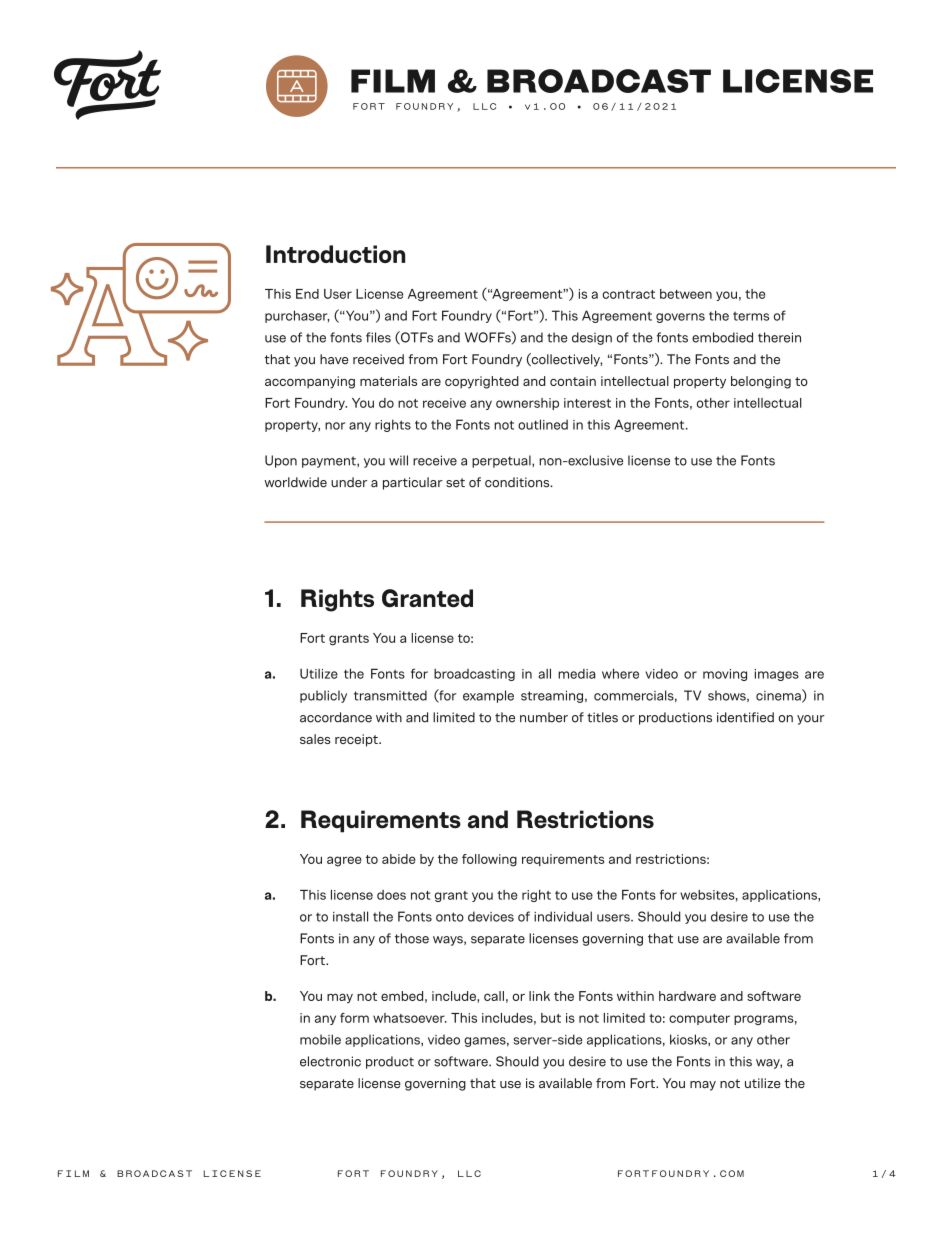 The image size is (952, 1233). I want to click on number, so click(544, 717).
